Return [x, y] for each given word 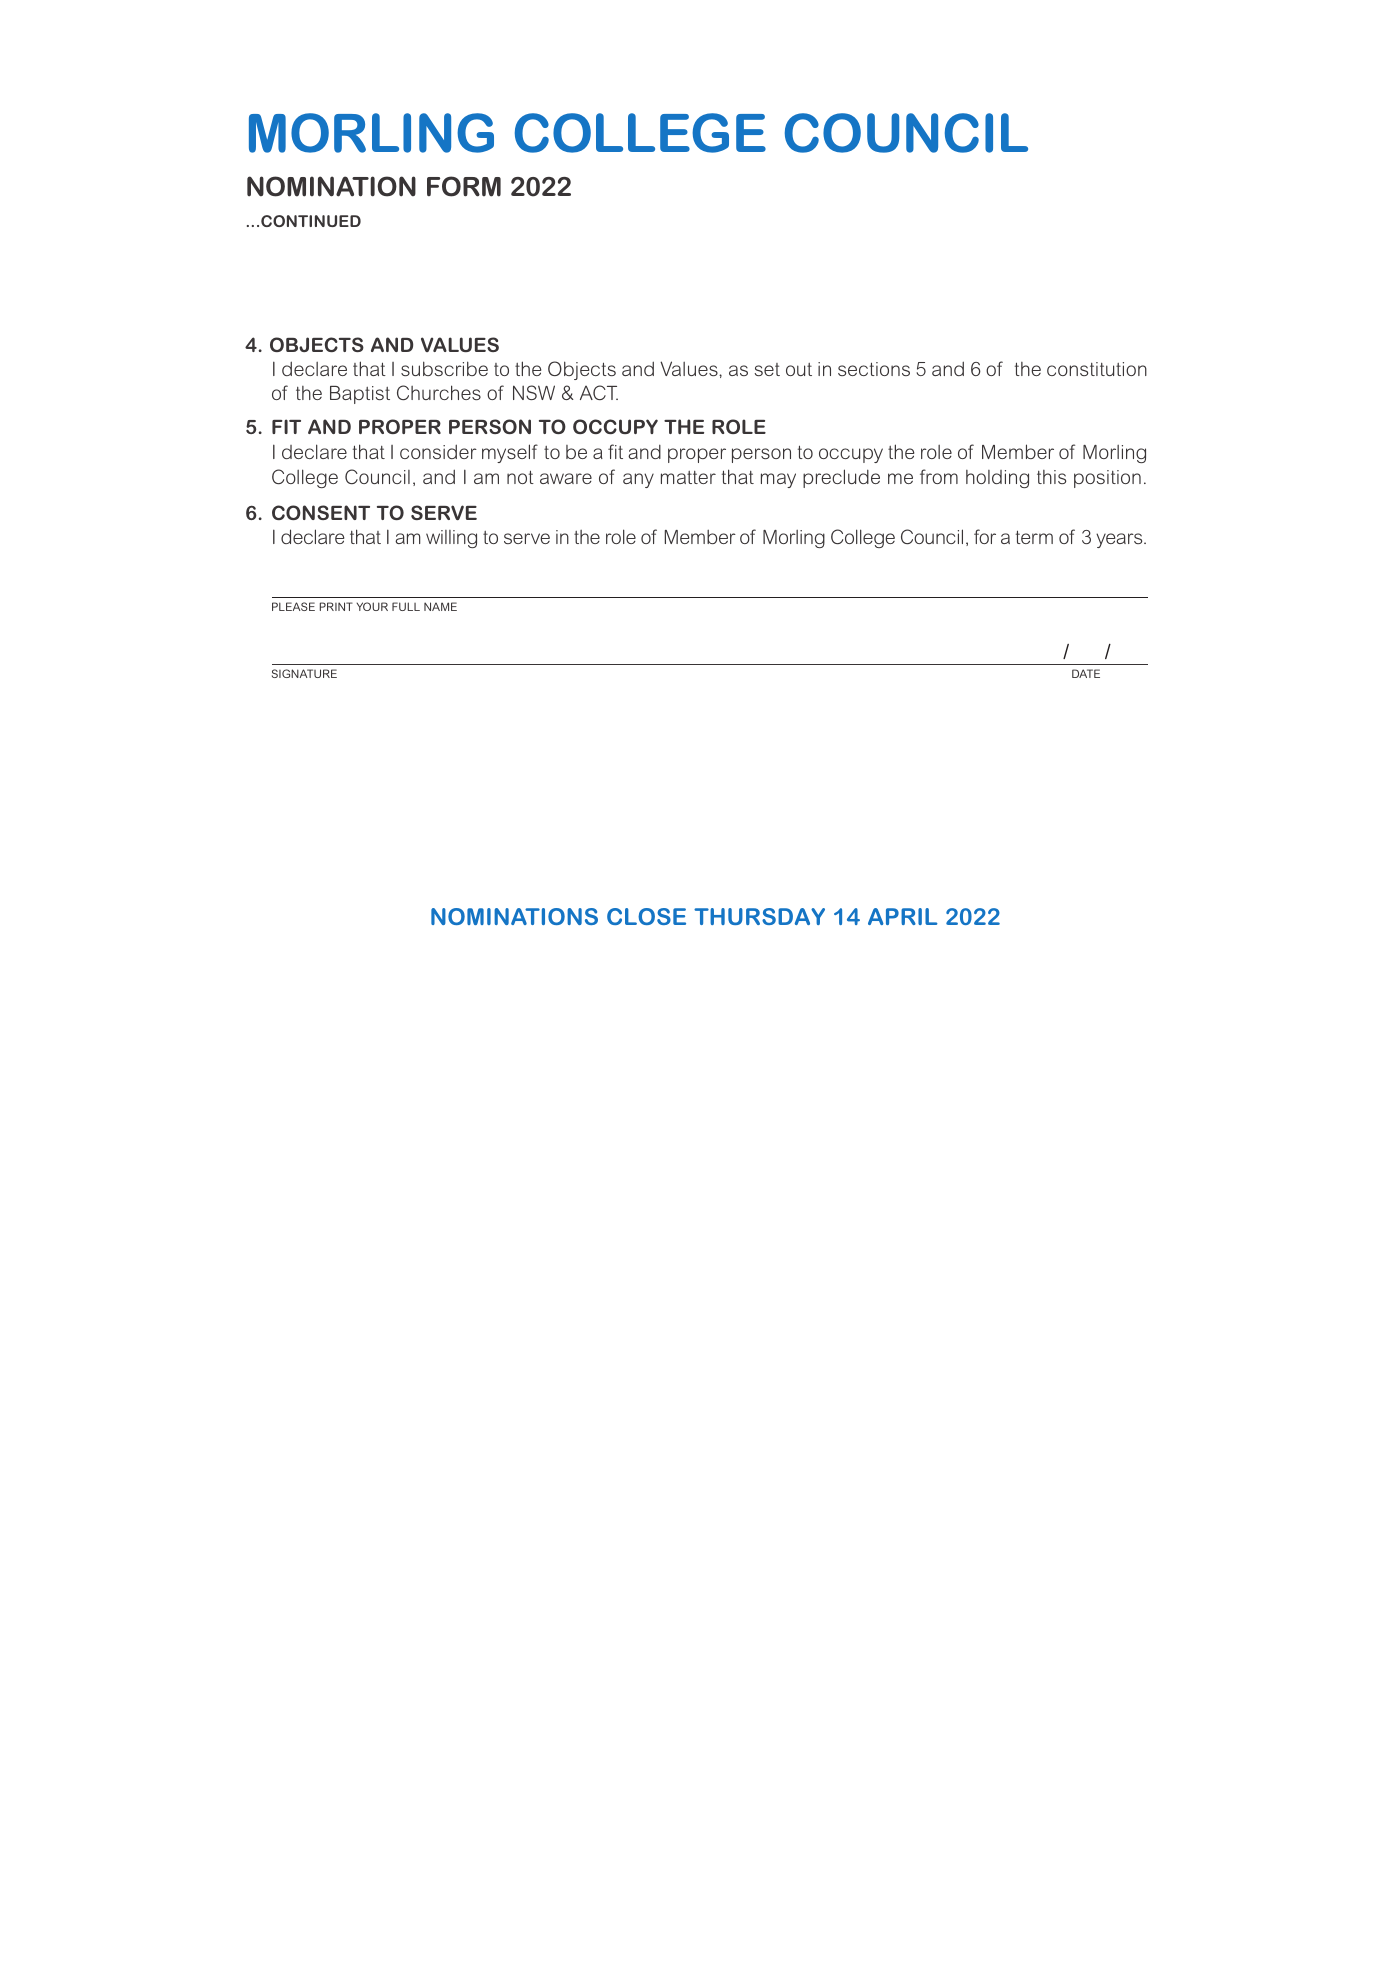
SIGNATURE [304, 673]
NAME [440, 606]
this [1051, 477]
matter [688, 477]
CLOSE [646, 916]
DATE [1086, 673]
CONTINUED [311, 221]
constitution [1097, 369]
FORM [464, 186]
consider [438, 451]
